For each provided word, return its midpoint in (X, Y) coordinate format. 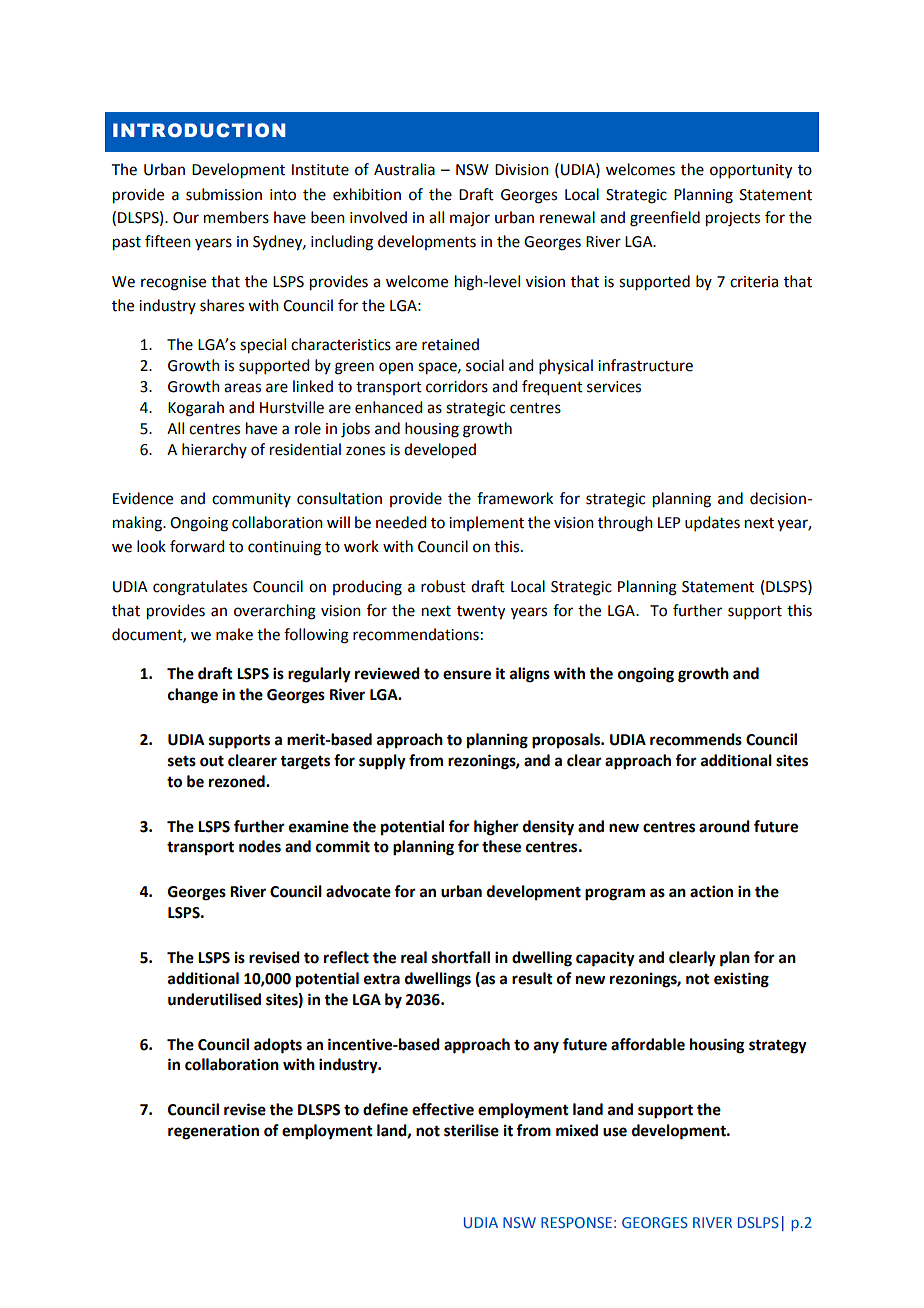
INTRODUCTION (199, 130)
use (615, 1132)
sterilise (471, 1130)
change (193, 696)
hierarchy (214, 450)
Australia (404, 169)
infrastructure (645, 365)
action (711, 891)
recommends (696, 739)
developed (440, 451)
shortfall (461, 957)
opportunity (751, 171)
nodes (260, 846)
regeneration (213, 1132)
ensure (467, 675)
